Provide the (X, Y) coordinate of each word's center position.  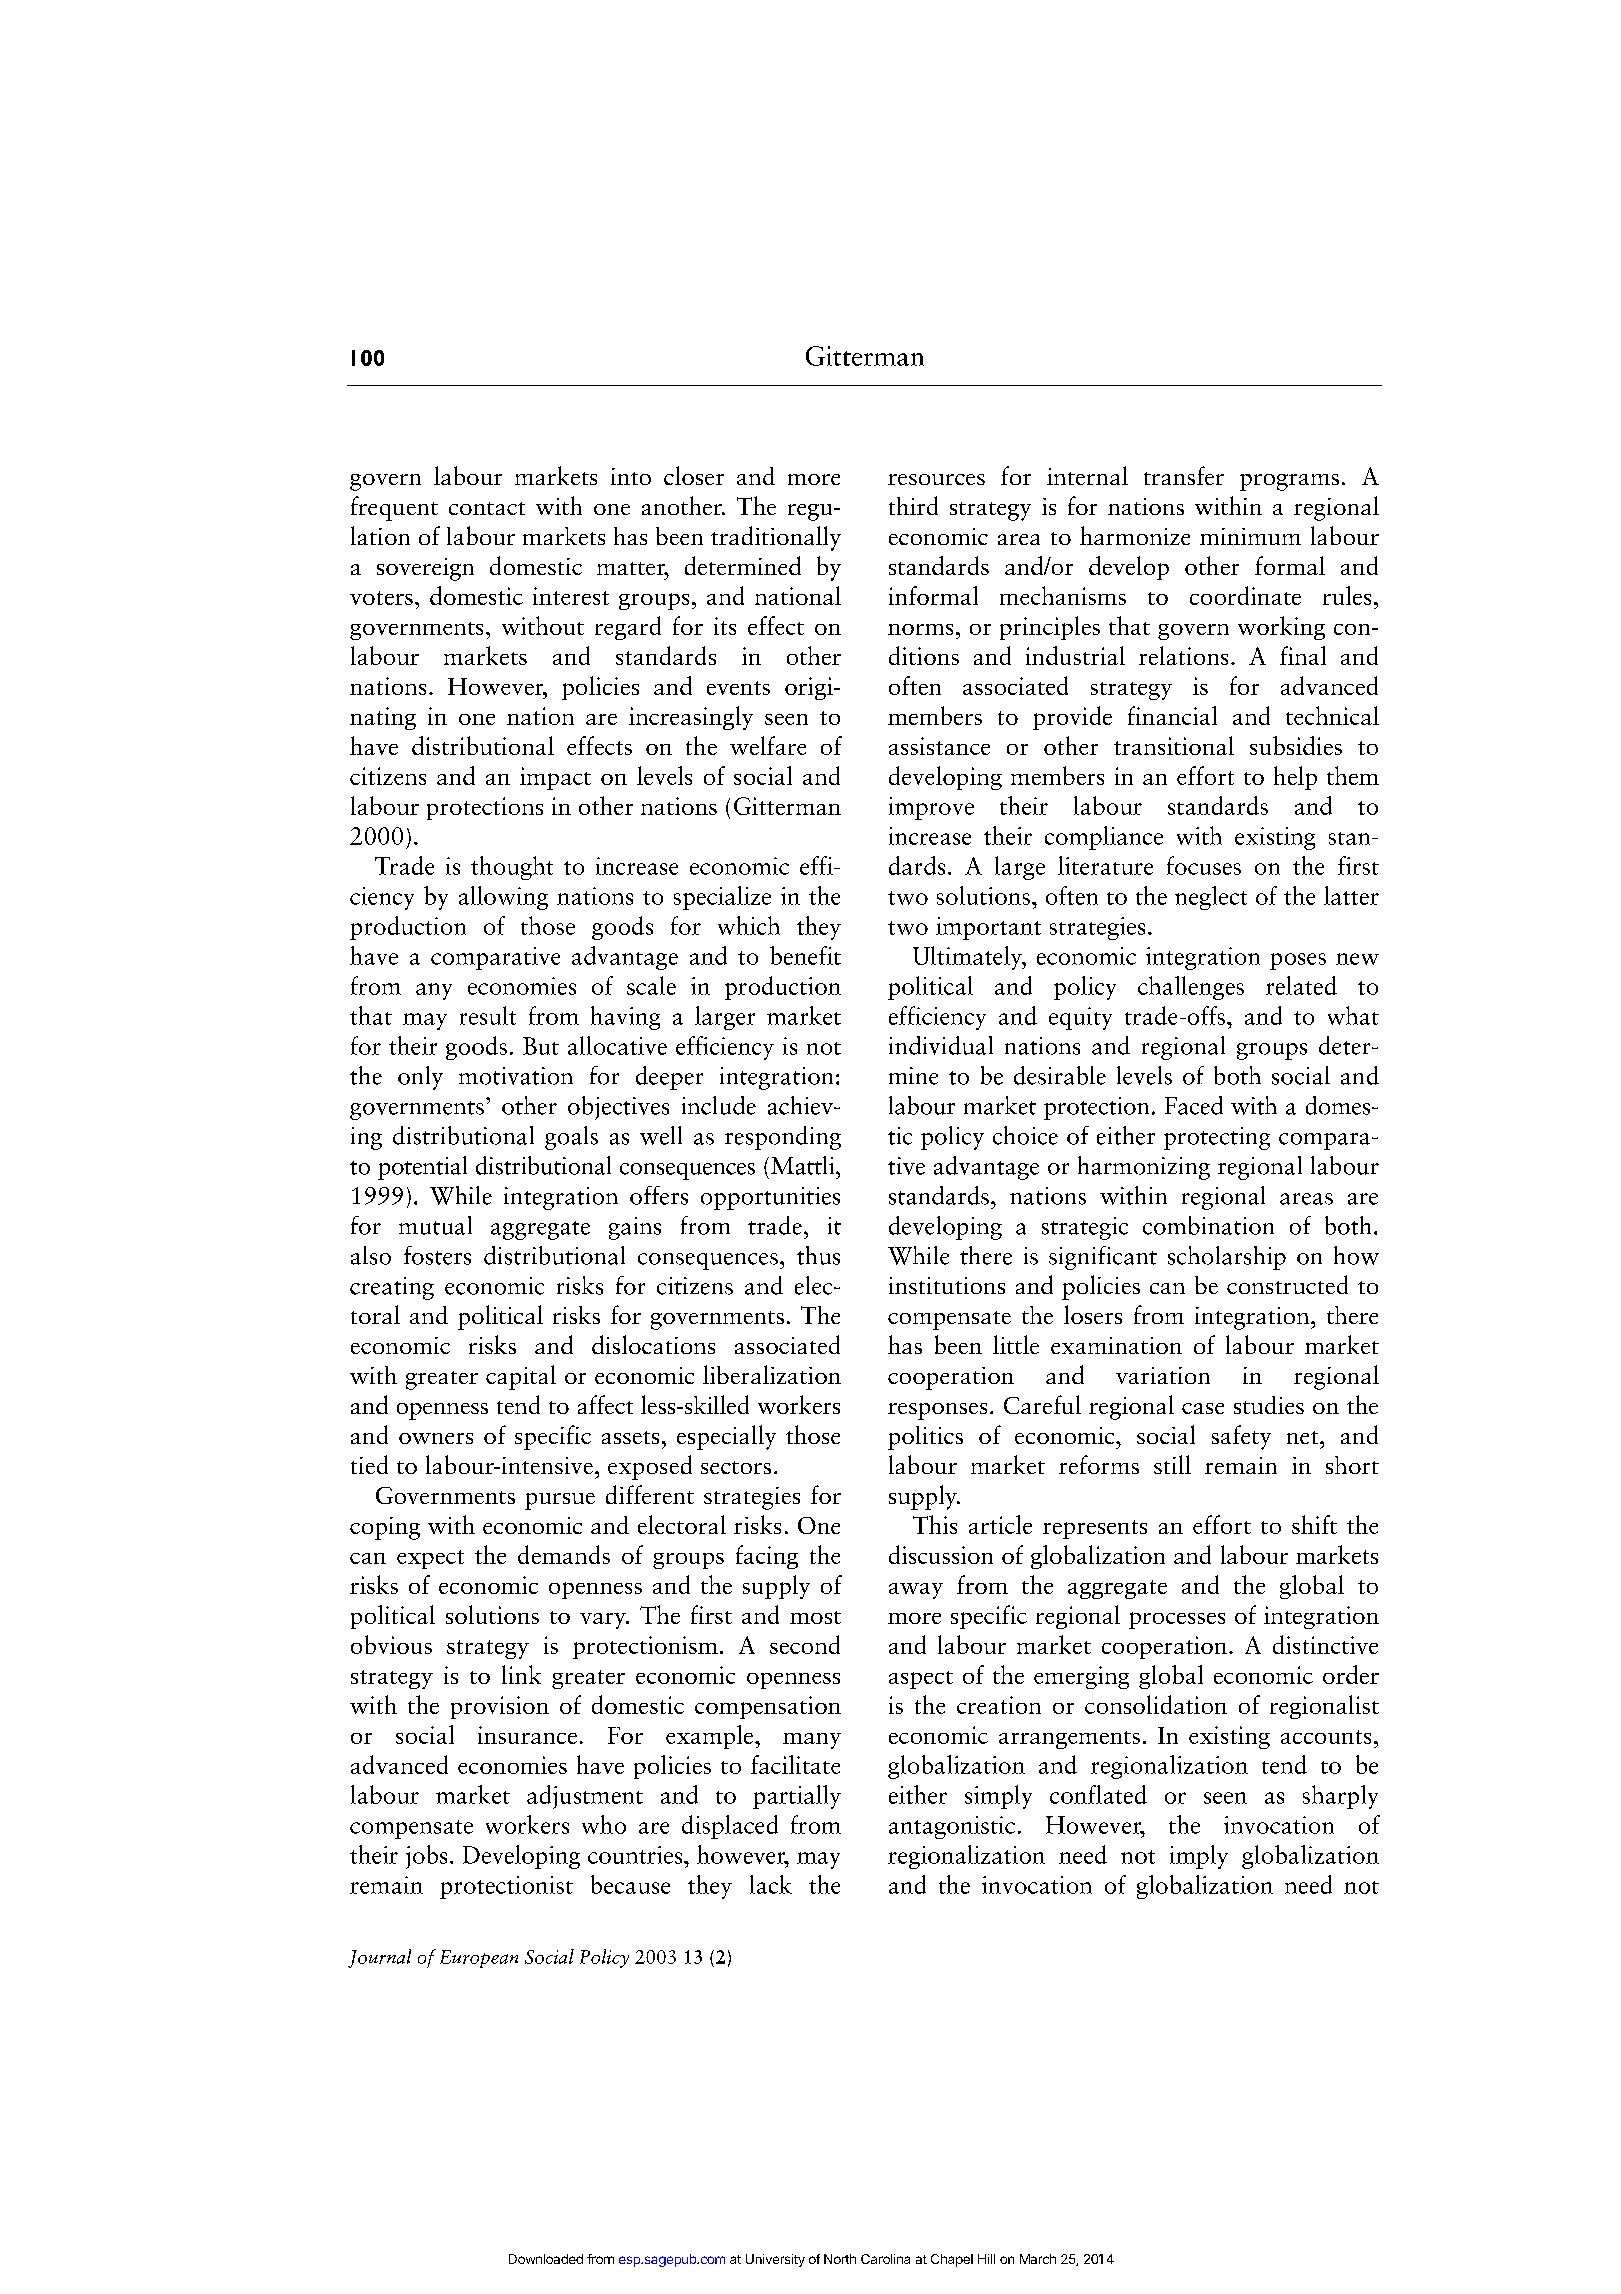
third (913, 505)
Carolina (885, 2259)
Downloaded (546, 2259)
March (1038, 2259)
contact (487, 508)
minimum (1250, 536)
